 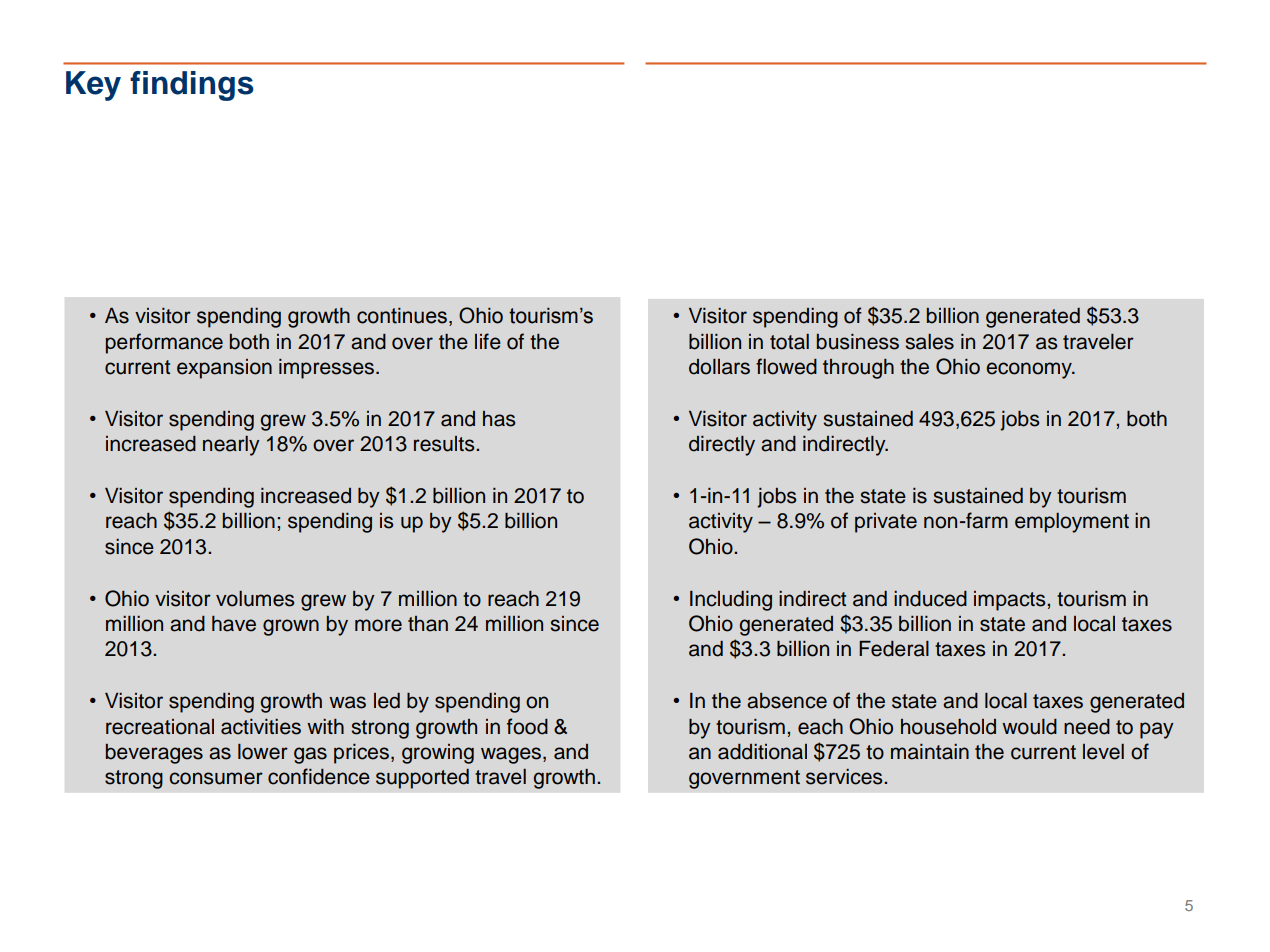 What do you see at coordinates (93, 86) in the screenshot?
I see `Key` at bounding box center [93, 86].
